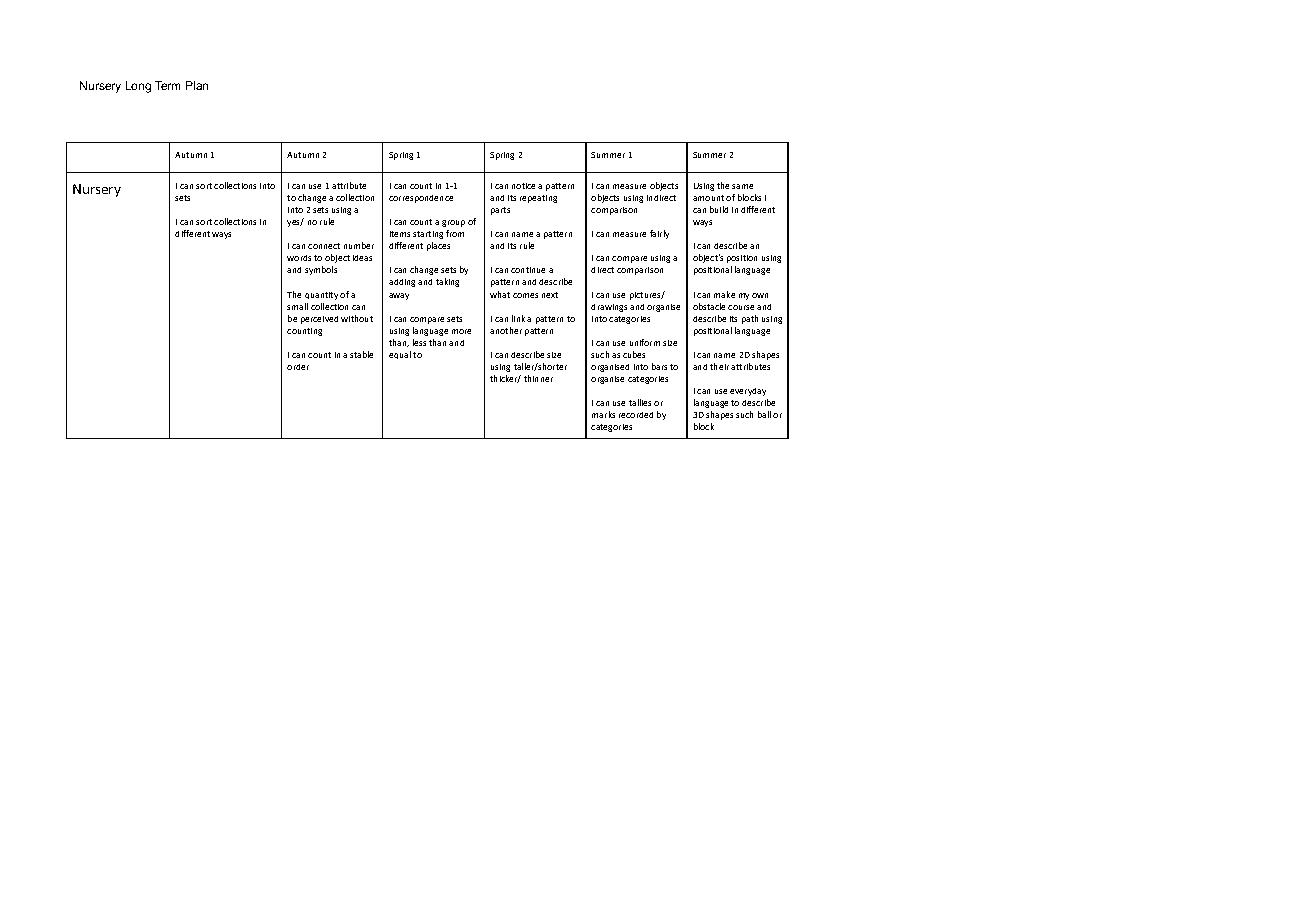 This image has height=924, width=1307. Describe the element at coordinates (742, 186) in the image. I see `same` at that location.
